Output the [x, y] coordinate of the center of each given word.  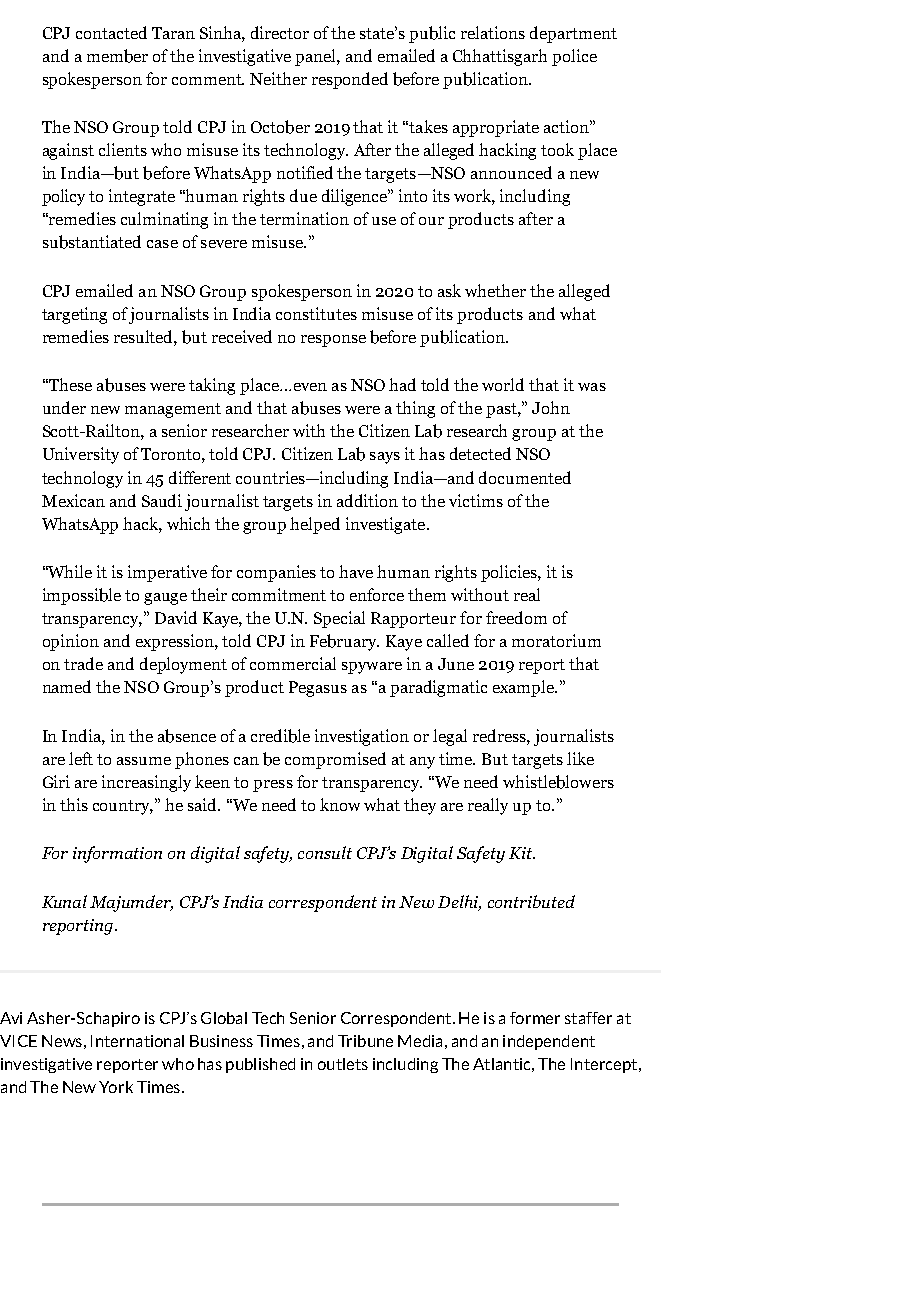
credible [280, 736]
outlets [343, 1064]
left [81, 758]
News [62, 1041]
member [117, 56]
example [525, 688]
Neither [278, 78]
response [333, 341]
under [64, 407]
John [551, 407]
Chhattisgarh [500, 57]
